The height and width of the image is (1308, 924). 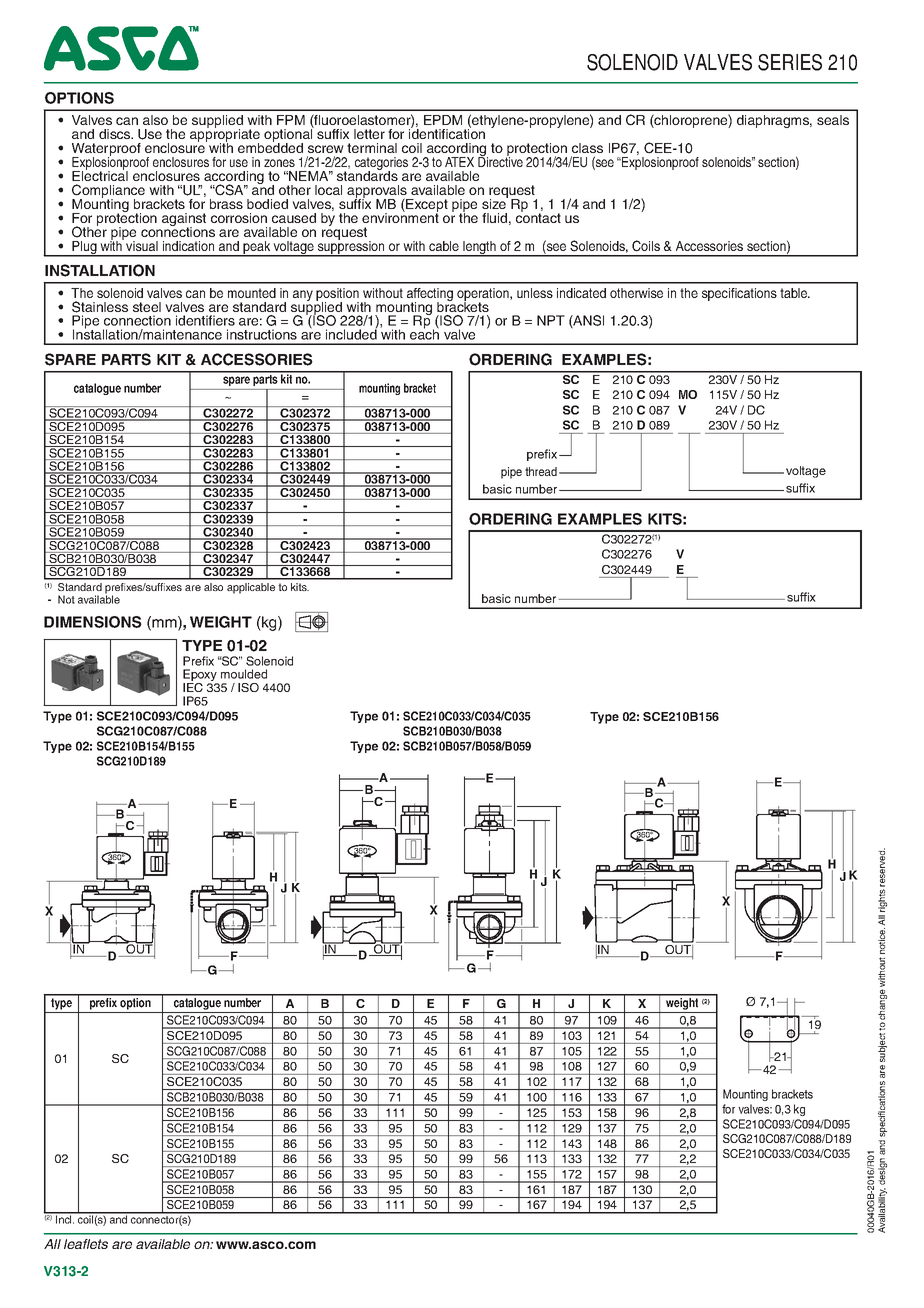 What do you see at coordinates (193, 687) in the image?
I see `IEC` at bounding box center [193, 687].
